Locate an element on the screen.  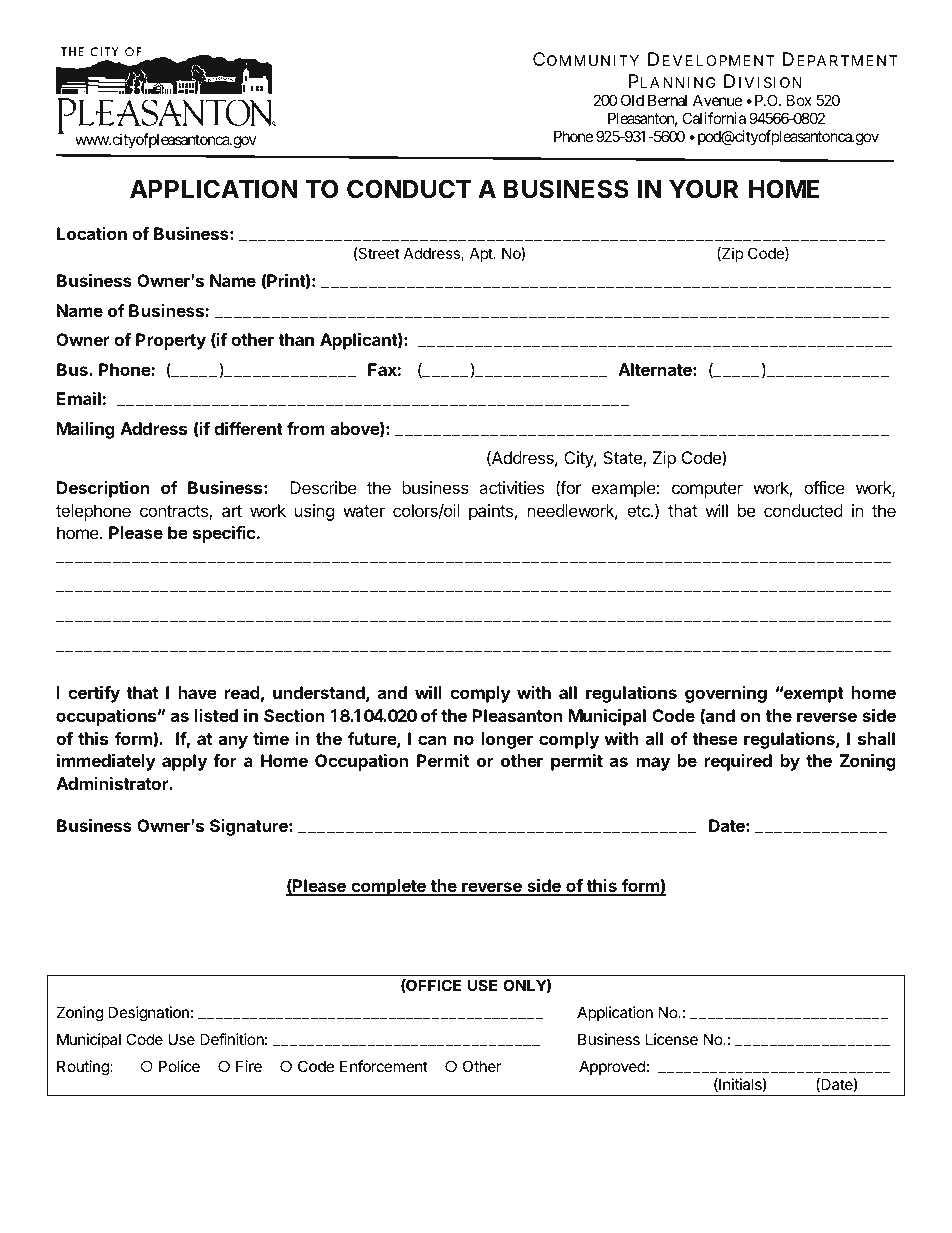
California is located at coordinates (714, 118).
